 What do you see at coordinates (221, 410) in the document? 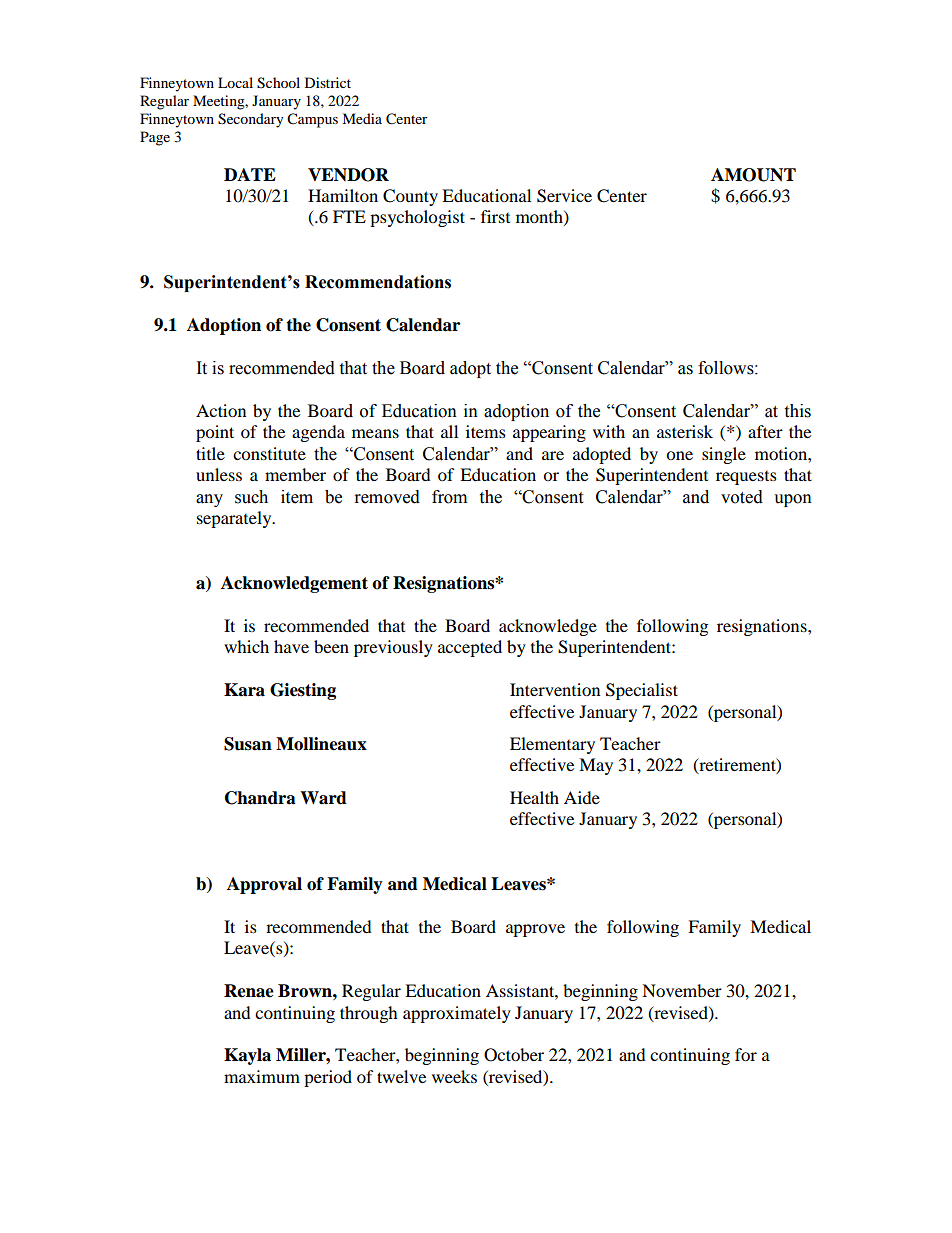
I see `Action` at bounding box center [221, 410].
